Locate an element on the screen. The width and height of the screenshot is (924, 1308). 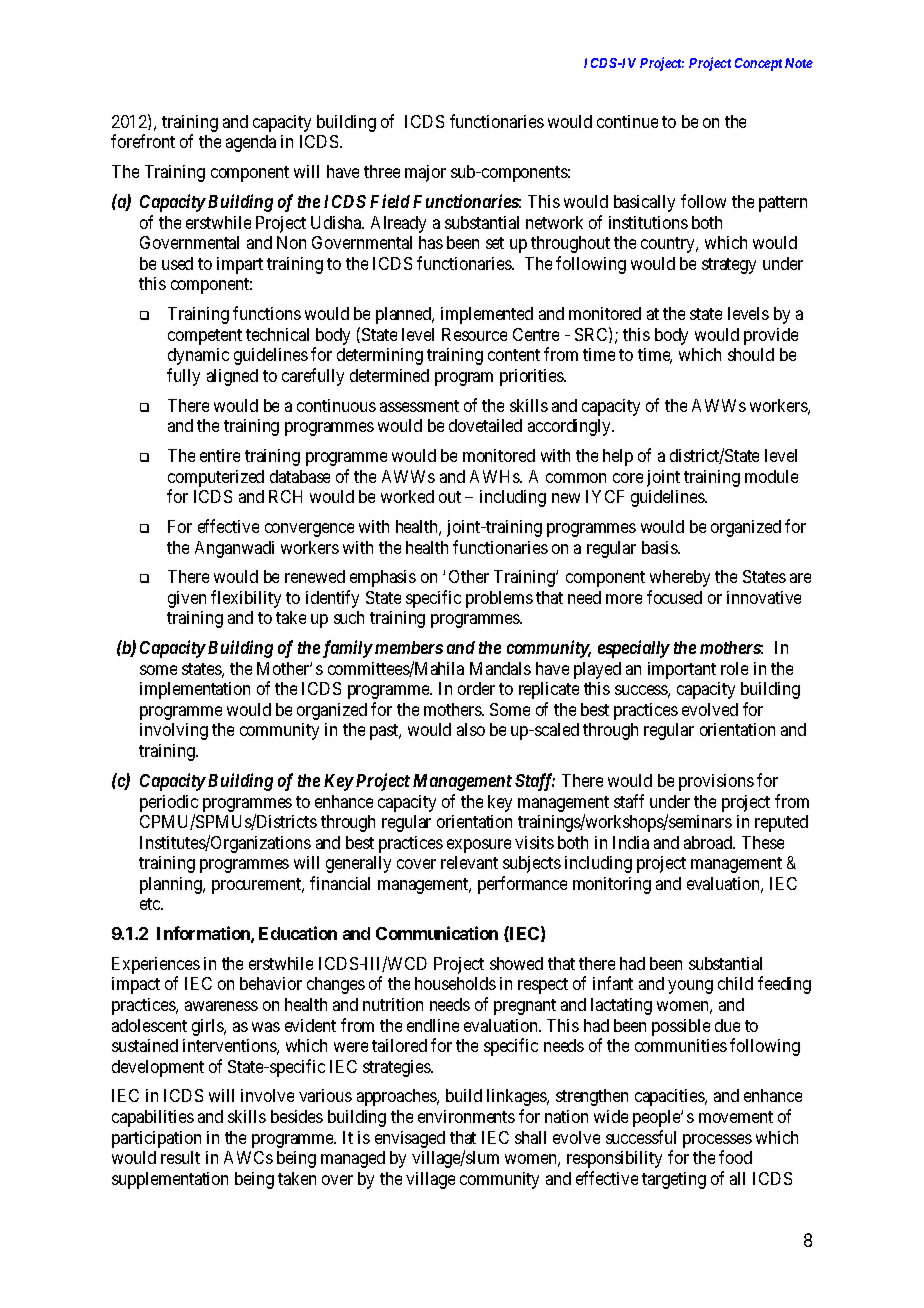
agenda is located at coordinates (251, 143).
